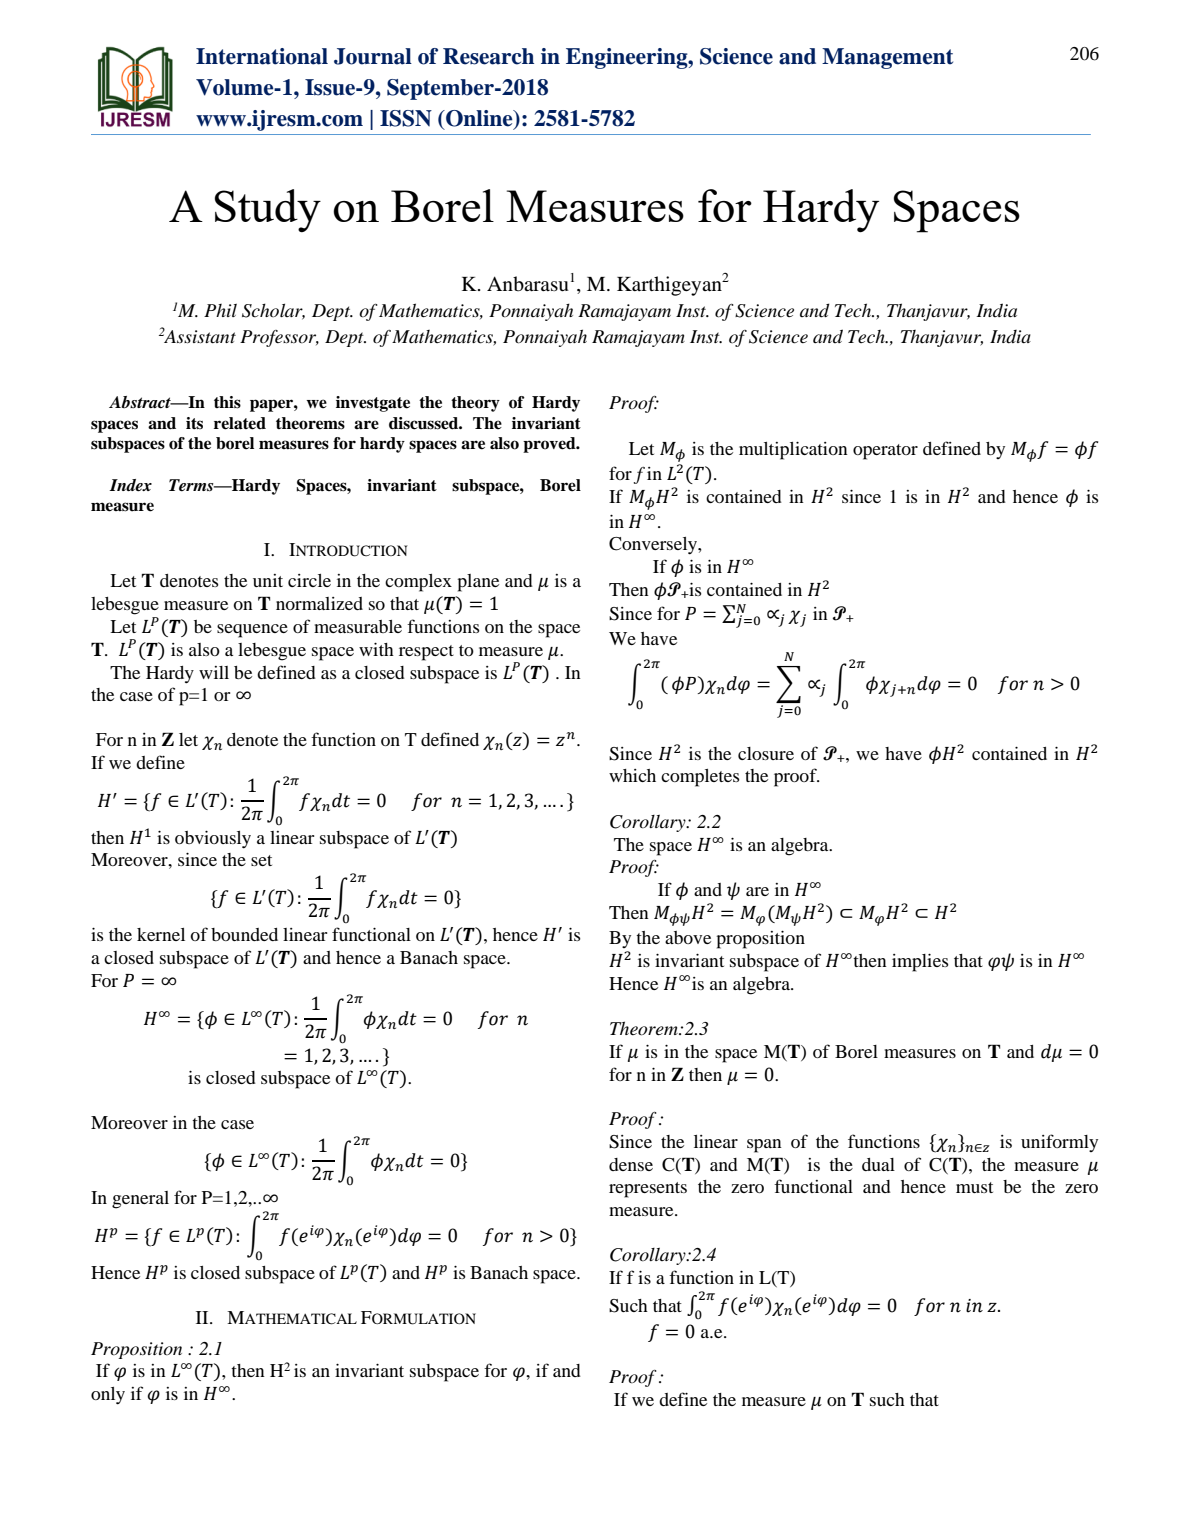  What do you see at coordinates (648, 1190) in the page?
I see `represents` at bounding box center [648, 1190].
